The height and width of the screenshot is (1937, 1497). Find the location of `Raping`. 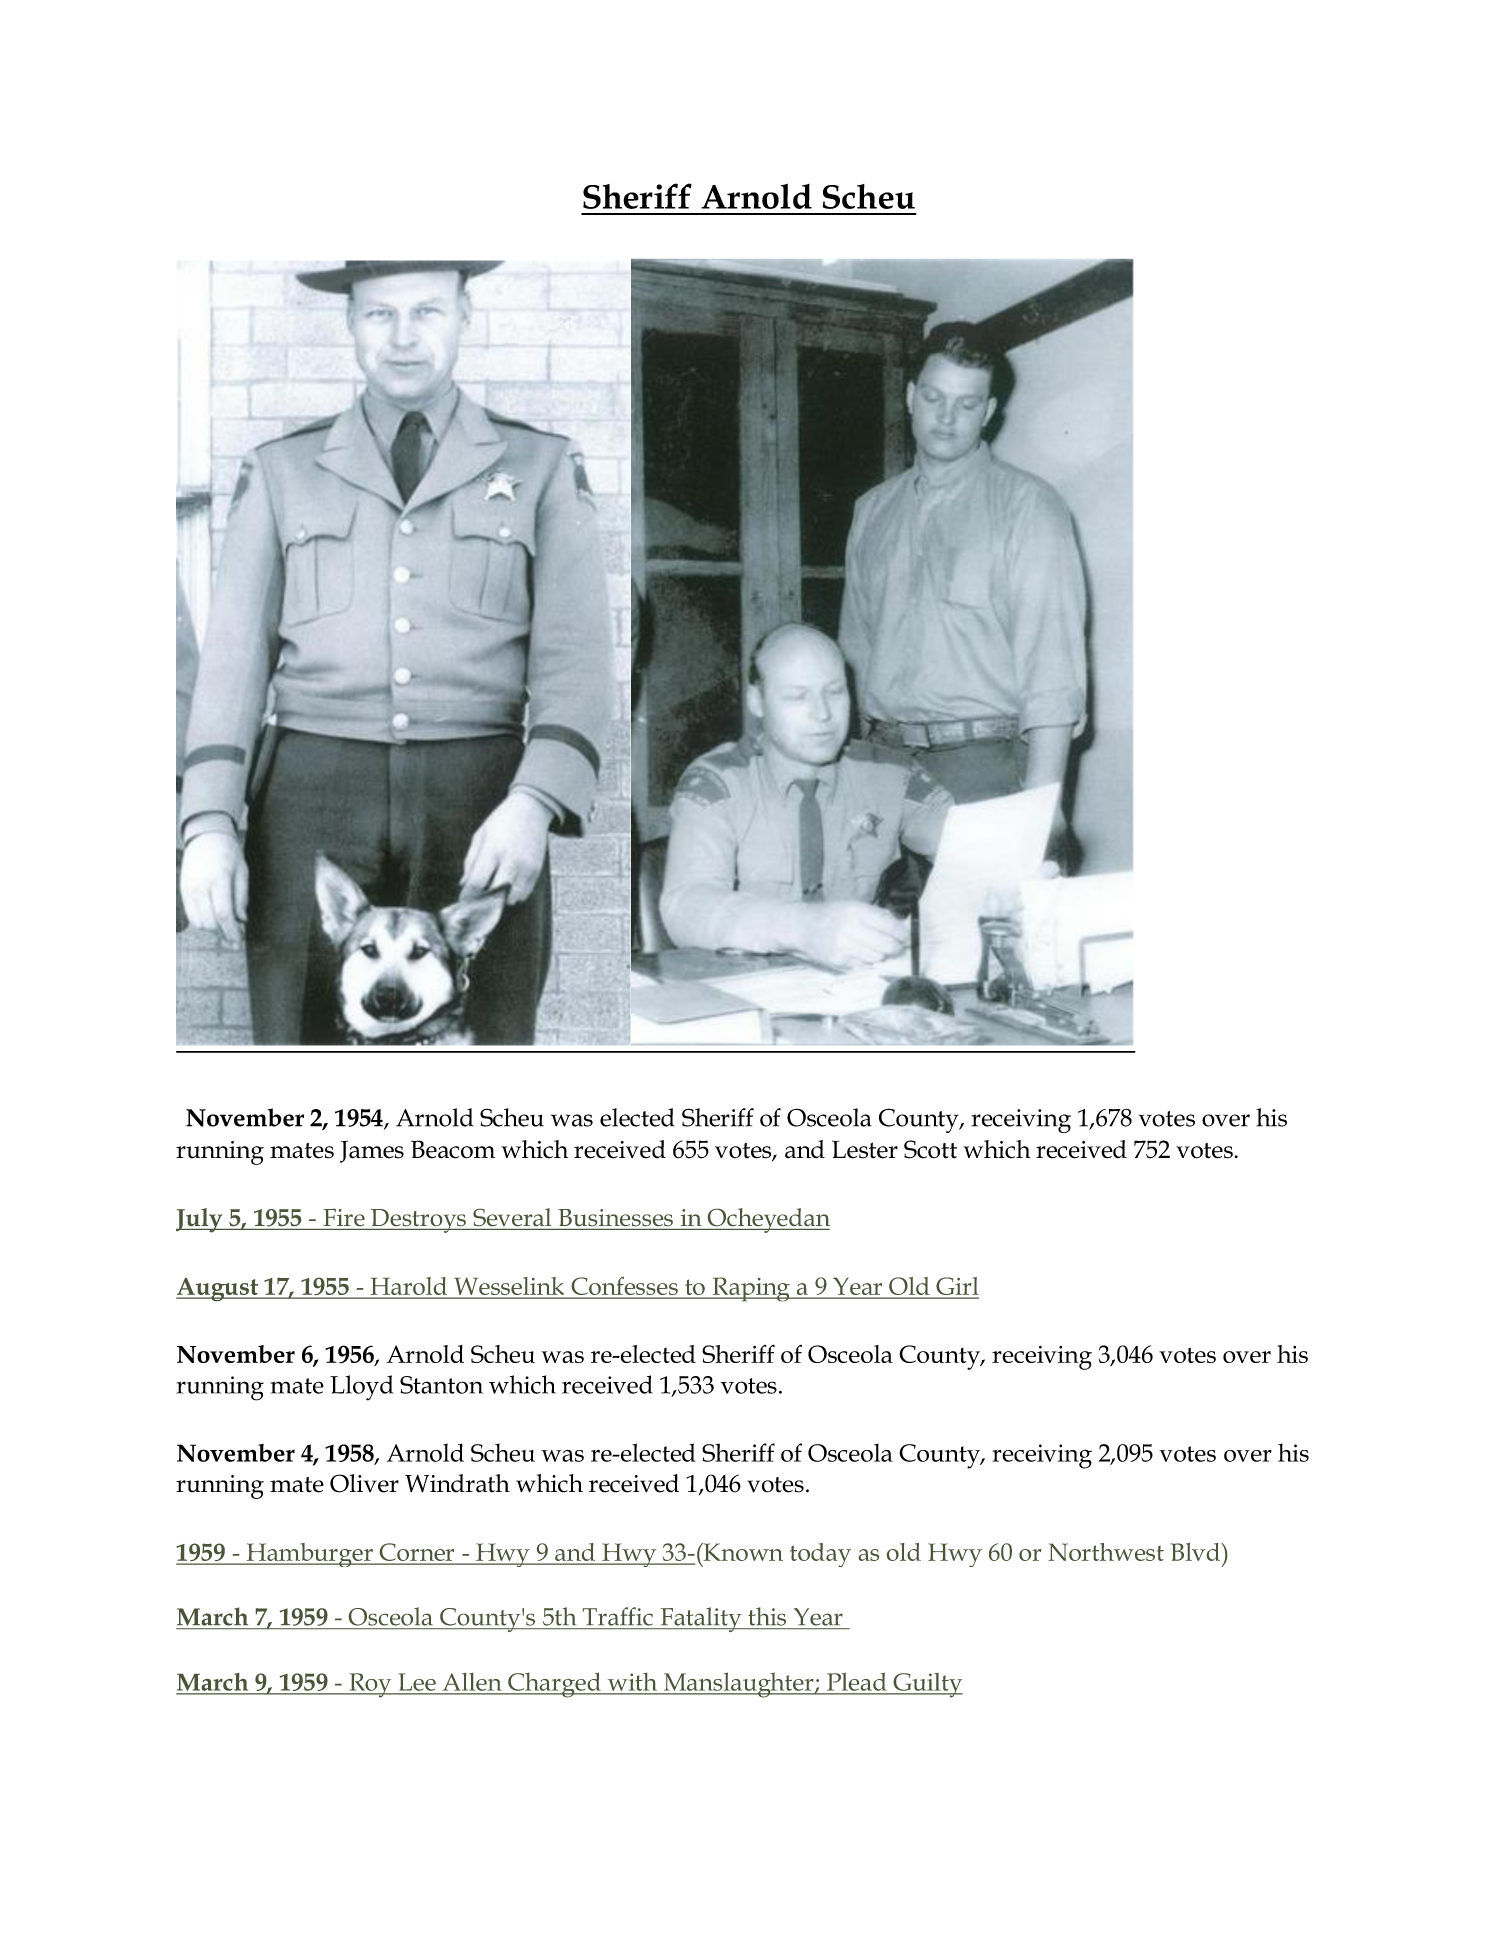

Raping is located at coordinates (751, 1289).
